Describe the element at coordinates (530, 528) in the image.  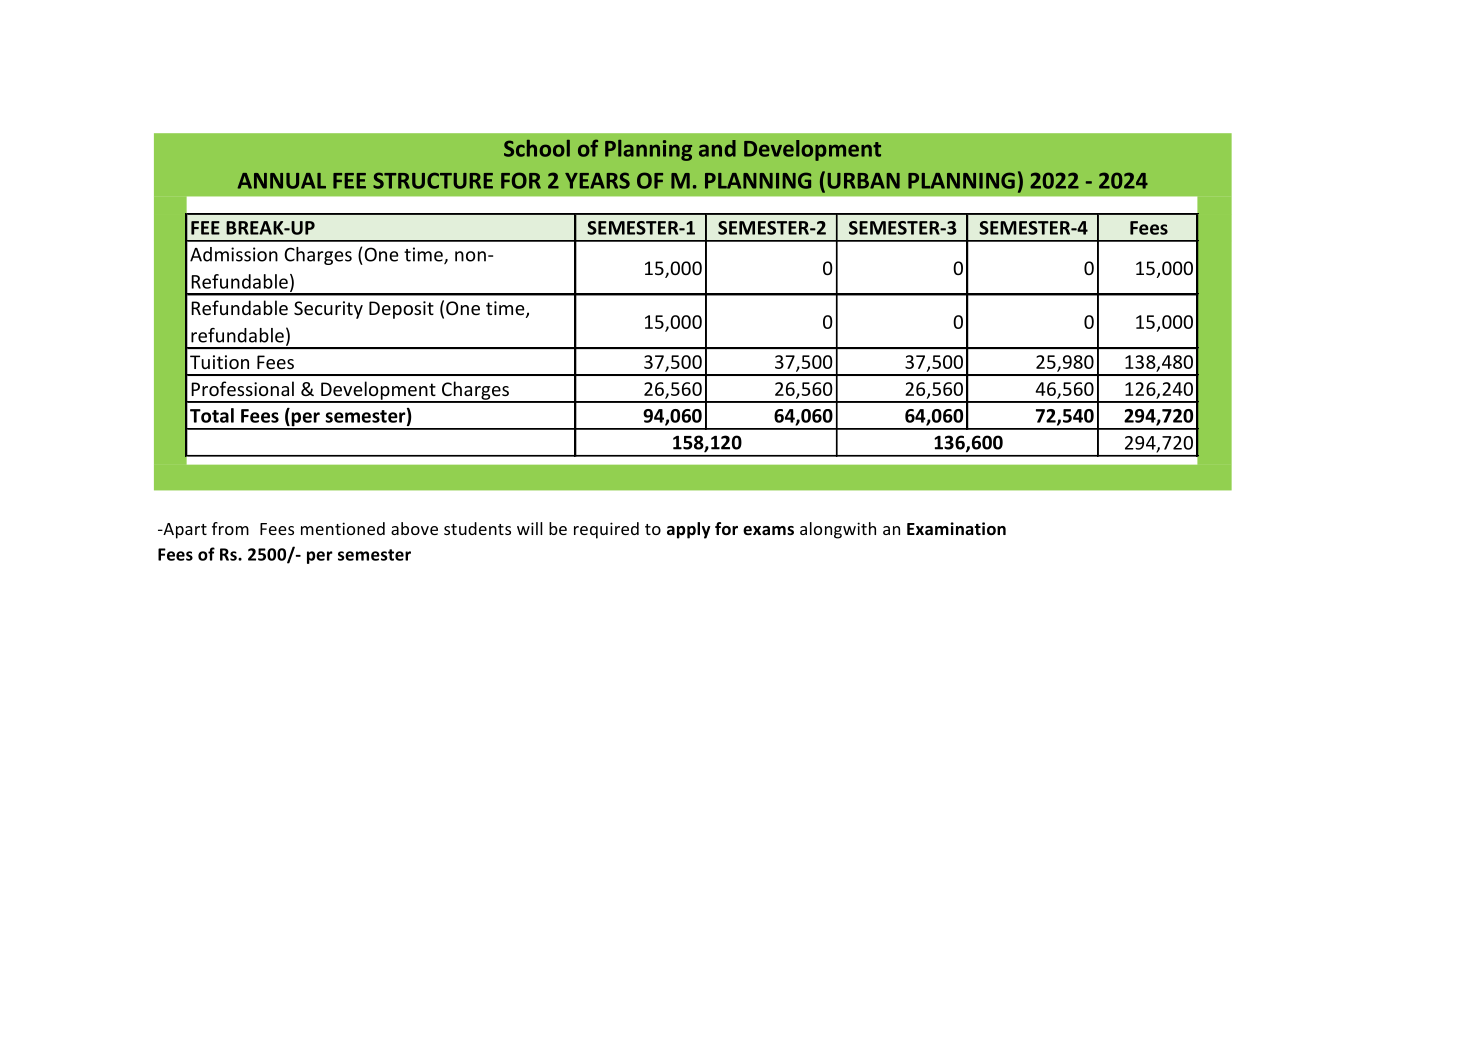
I see `will` at that location.
